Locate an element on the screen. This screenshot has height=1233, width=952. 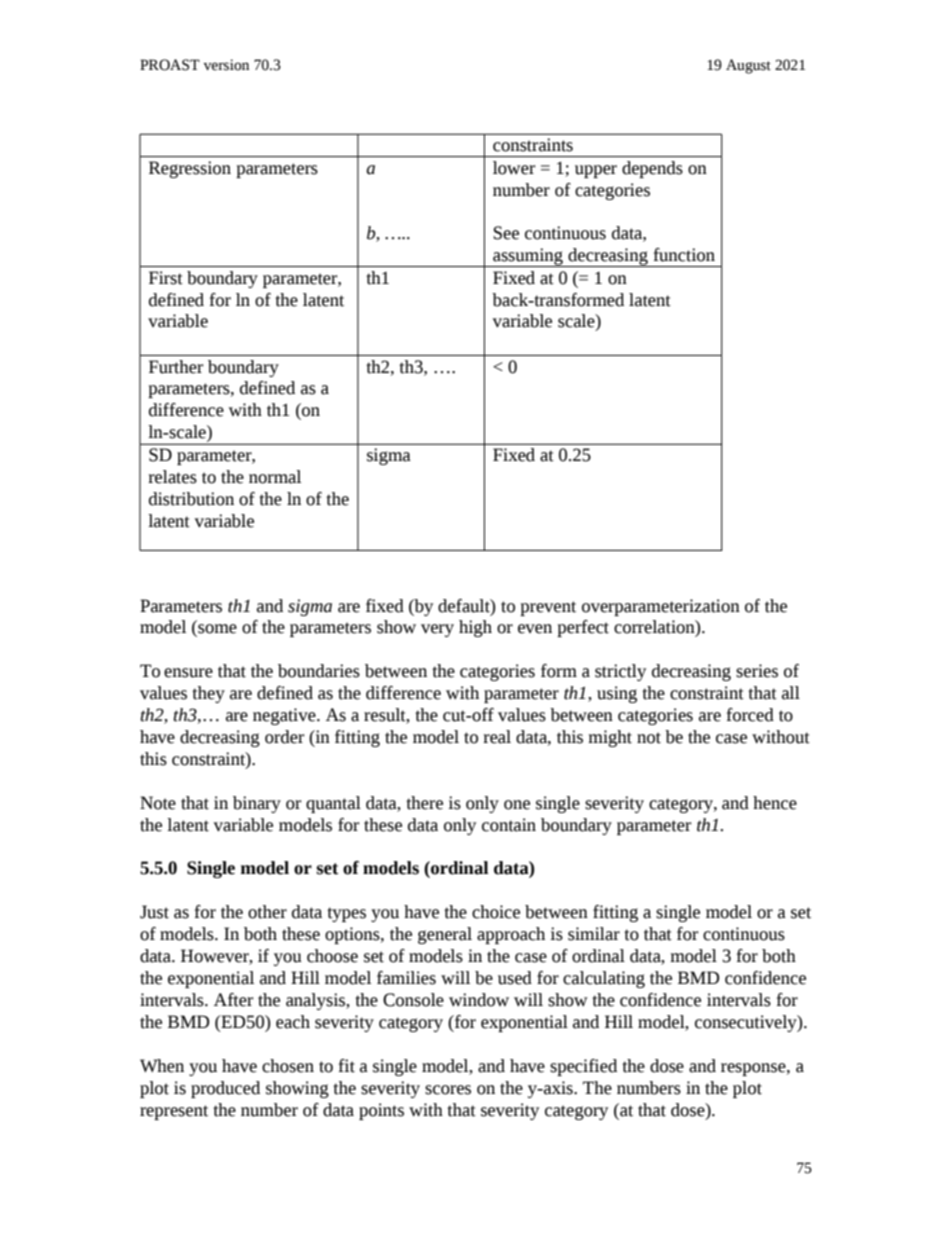
August is located at coordinates (748, 66).
